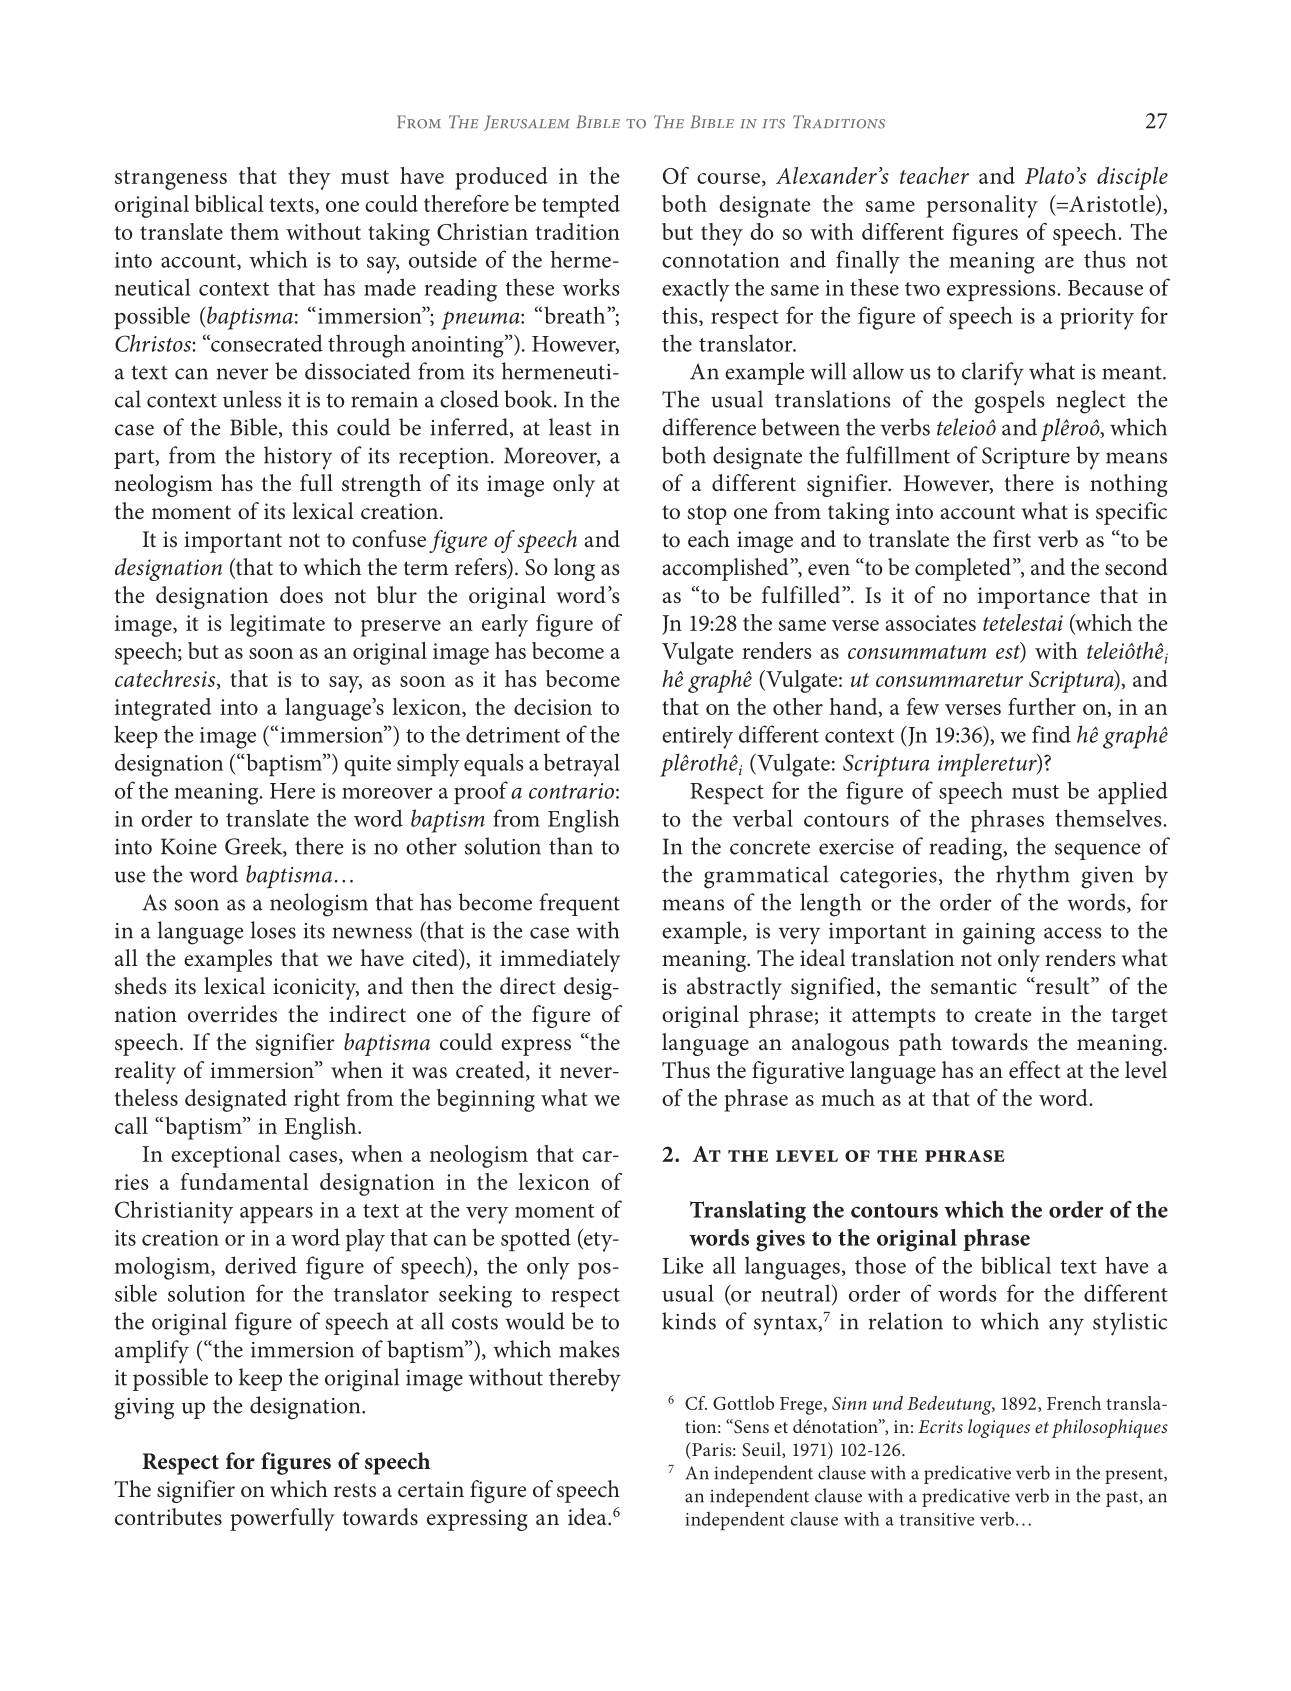 This document has height=1691, width=1291. What do you see at coordinates (982, 206) in the document?
I see `personality` at bounding box center [982, 206].
